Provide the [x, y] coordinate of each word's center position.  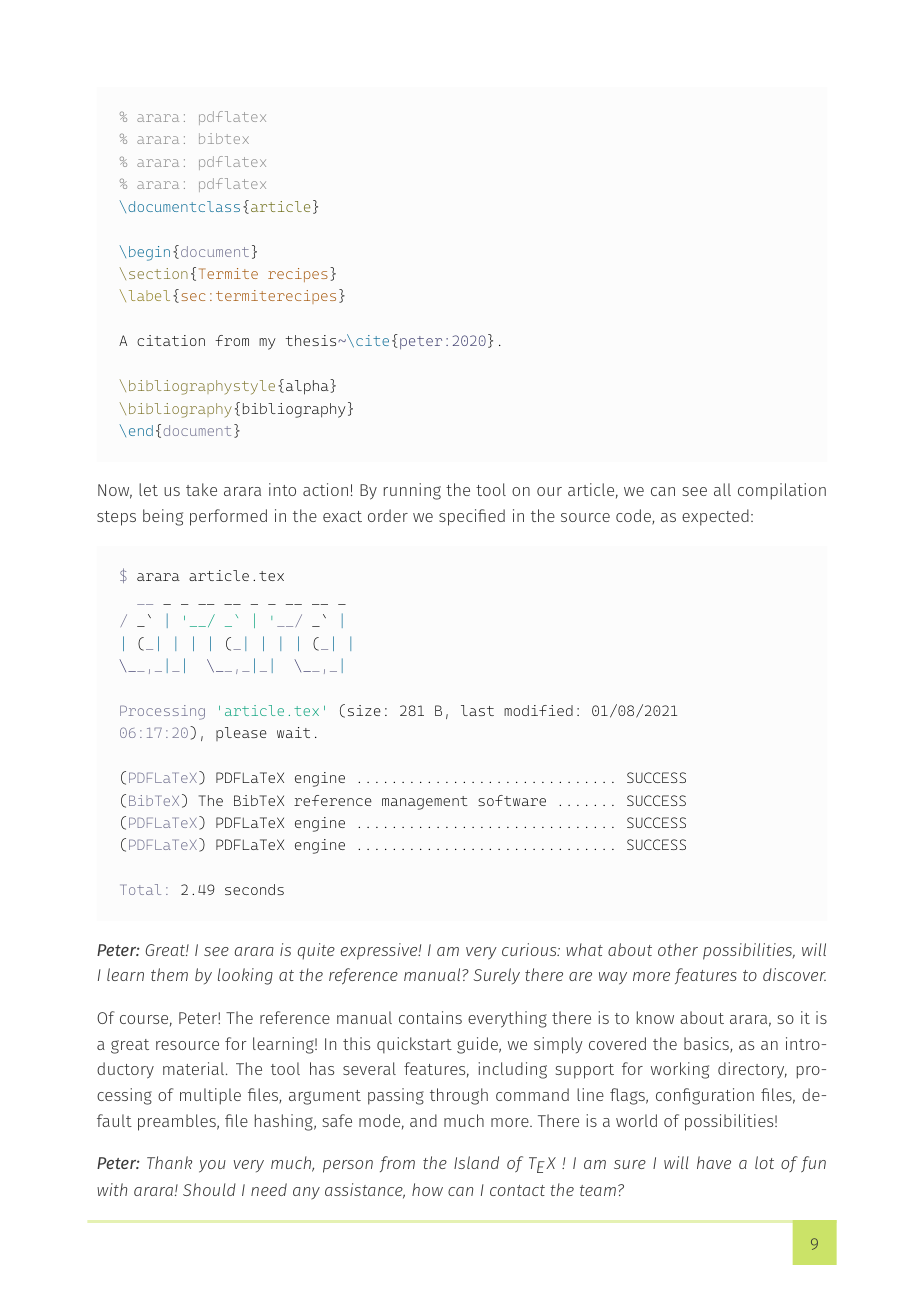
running [412, 491]
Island [476, 1162]
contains [430, 1017]
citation [171, 340]
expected [715, 517]
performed [228, 517]
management [425, 803]
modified [538, 710]
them [169, 974]
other [678, 949]
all [722, 489]
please [241, 734]
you [212, 1166]
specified [472, 517]
